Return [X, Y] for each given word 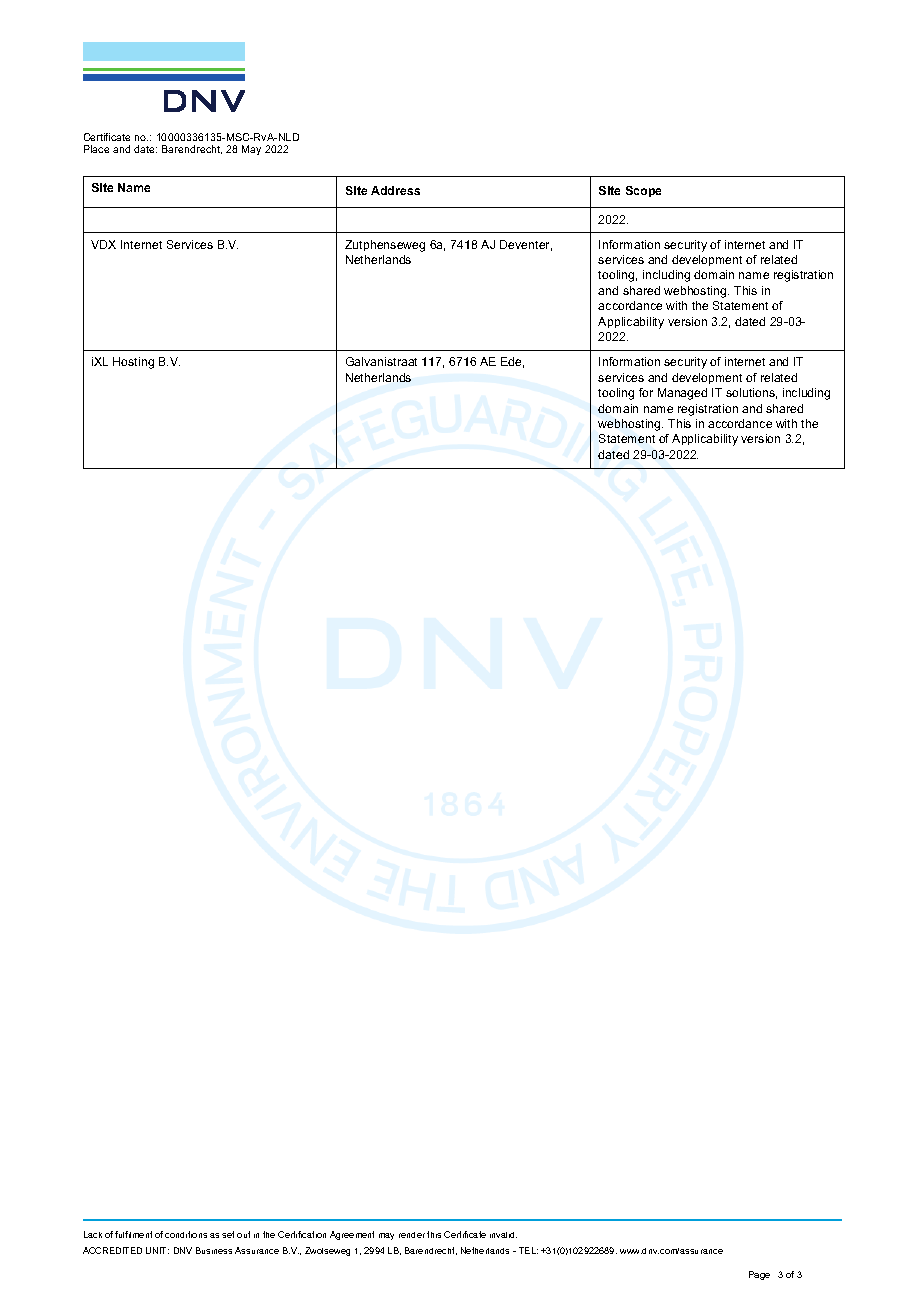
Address [395, 190]
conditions [186, 1234]
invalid [503, 1235]
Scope [643, 191]
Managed [682, 394]
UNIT [157, 1250]
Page [759, 1275]
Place [96, 149]
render [412, 1235]
